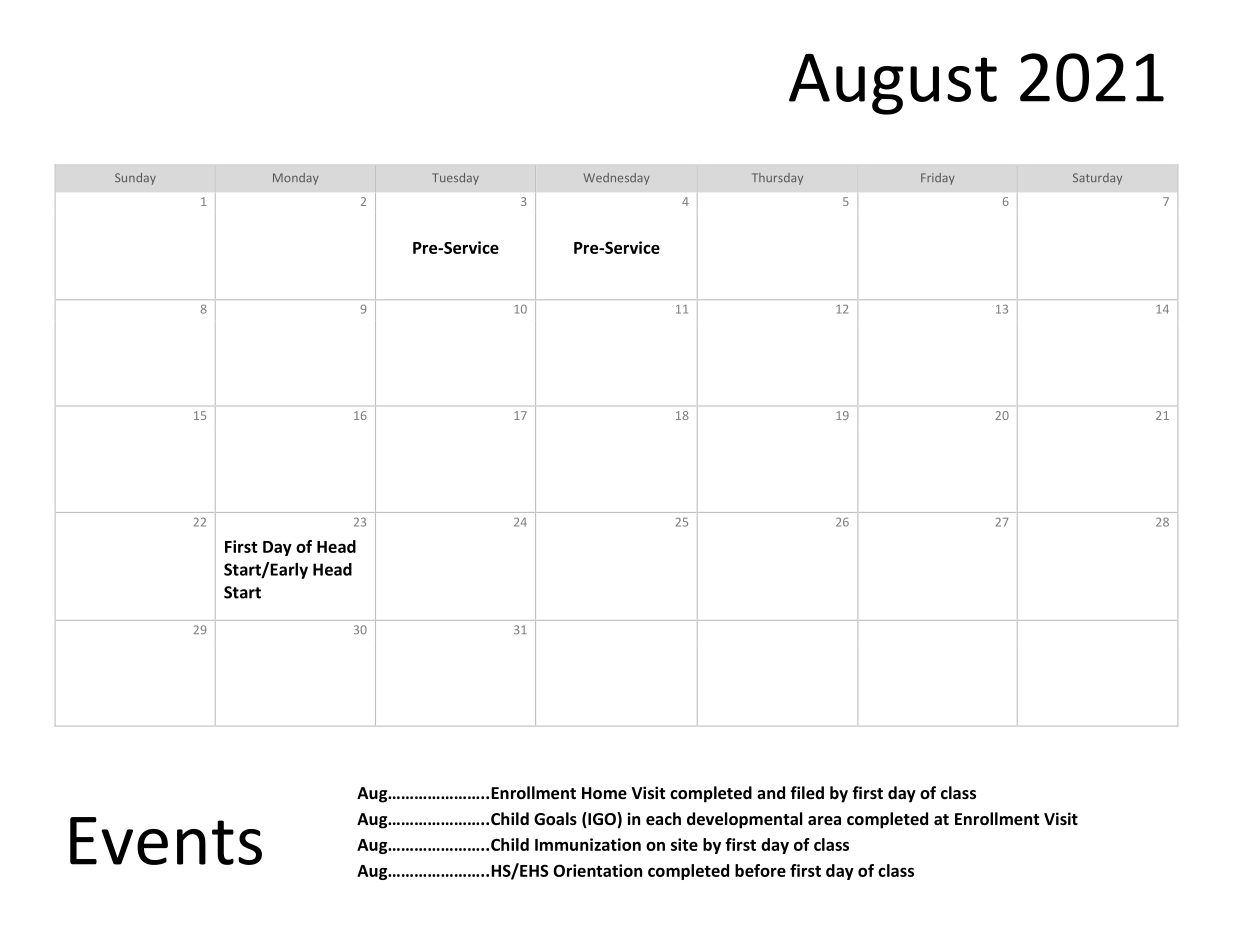 This image has width=1233, height=952. What do you see at coordinates (135, 179) in the image?
I see `Sunday` at bounding box center [135, 179].
